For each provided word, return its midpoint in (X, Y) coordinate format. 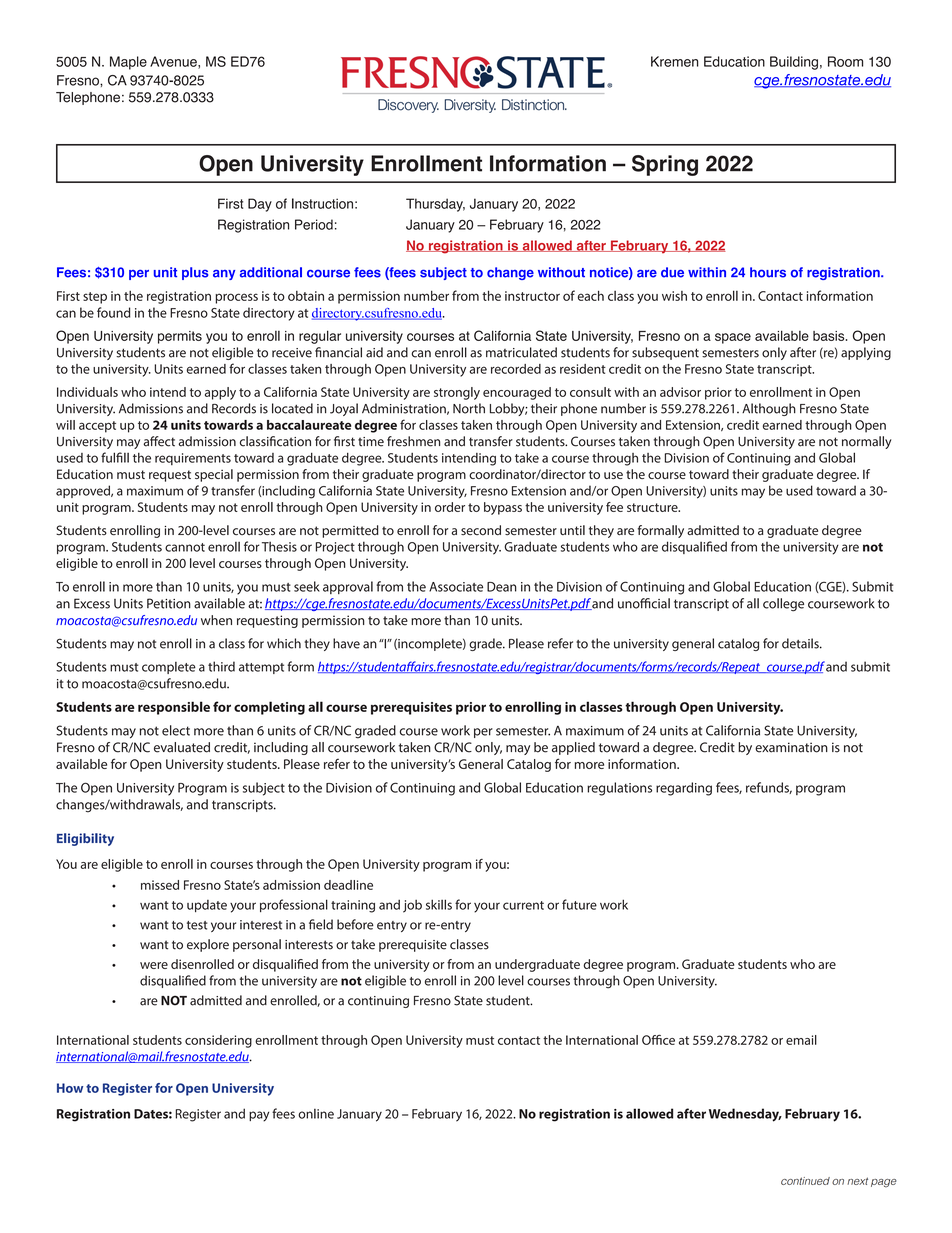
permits (180, 337)
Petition (169, 603)
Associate (456, 587)
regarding (684, 789)
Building (794, 63)
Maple (128, 63)
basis (830, 336)
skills (439, 904)
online (316, 1114)
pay (259, 1116)
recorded (516, 369)
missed (160, 885)
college (783, 605)
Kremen (675, 61)
